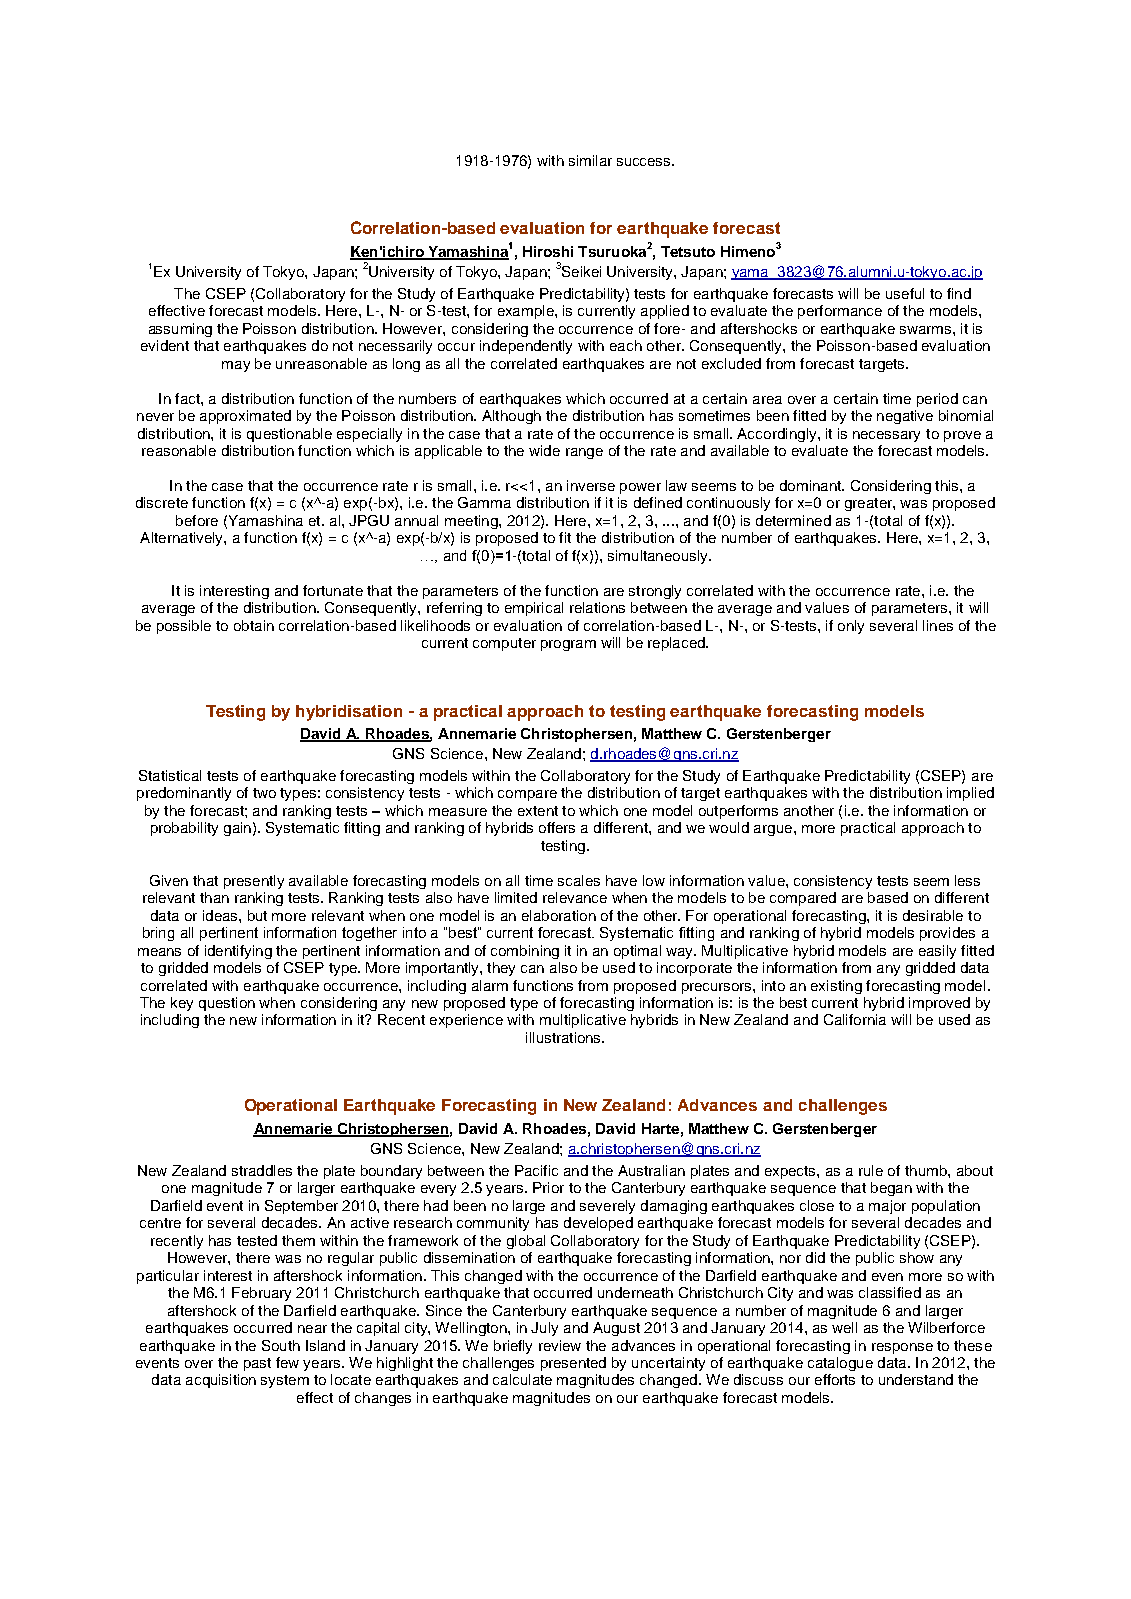  Describe the element at coordinates (836, 987) in the image. I see `existing` at that location.
